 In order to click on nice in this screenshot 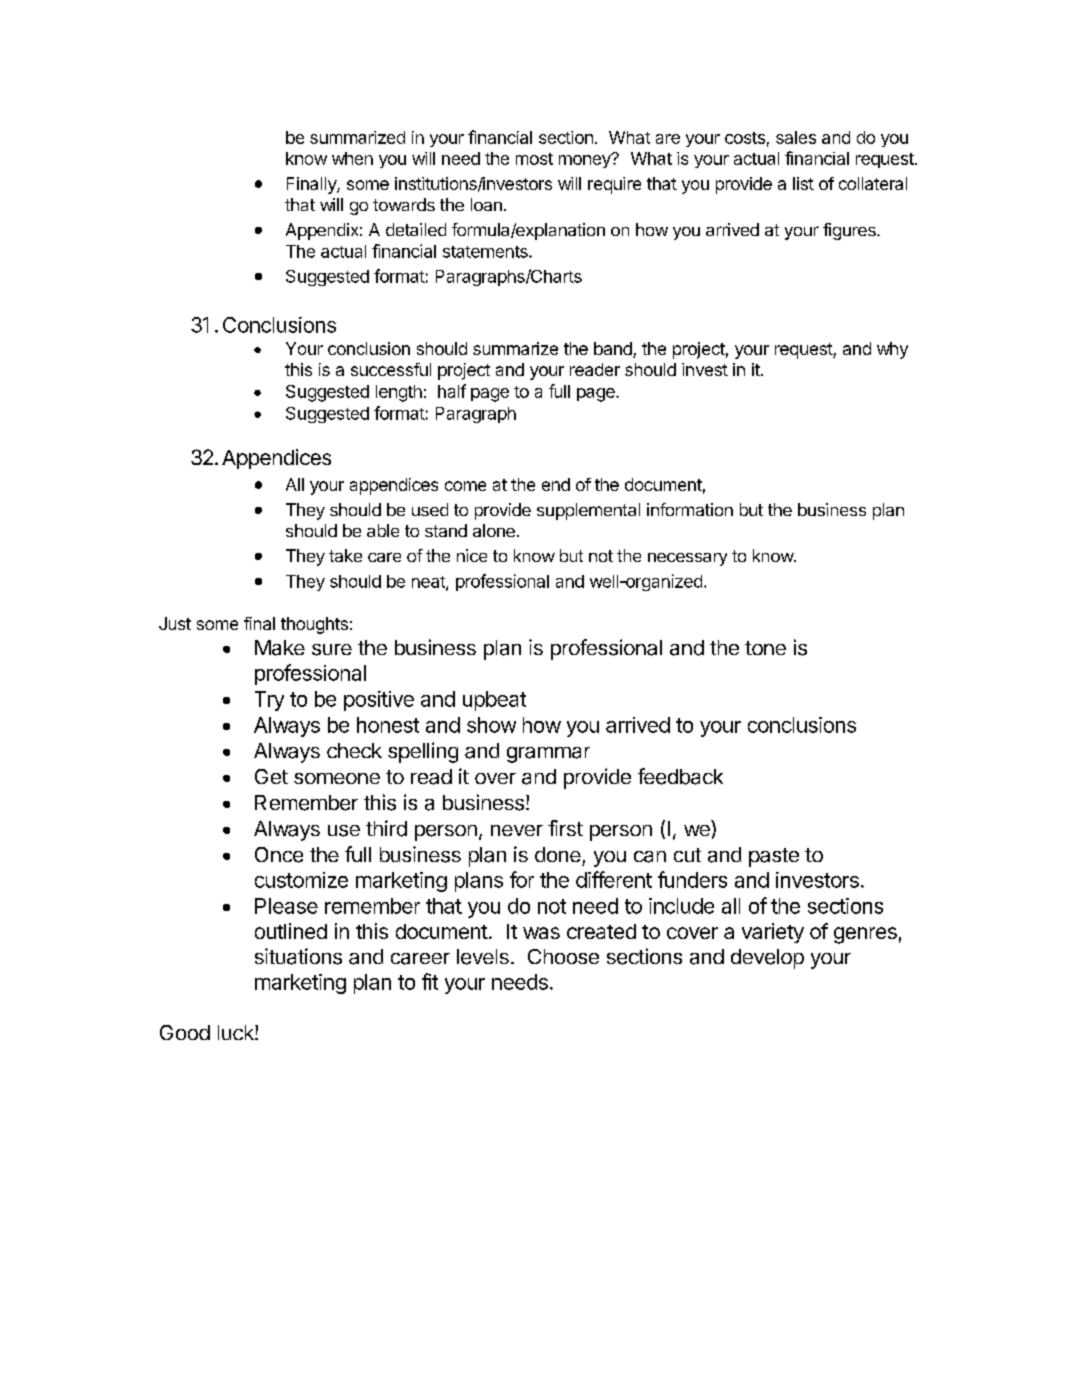, I will do `click(472, 555)`.
